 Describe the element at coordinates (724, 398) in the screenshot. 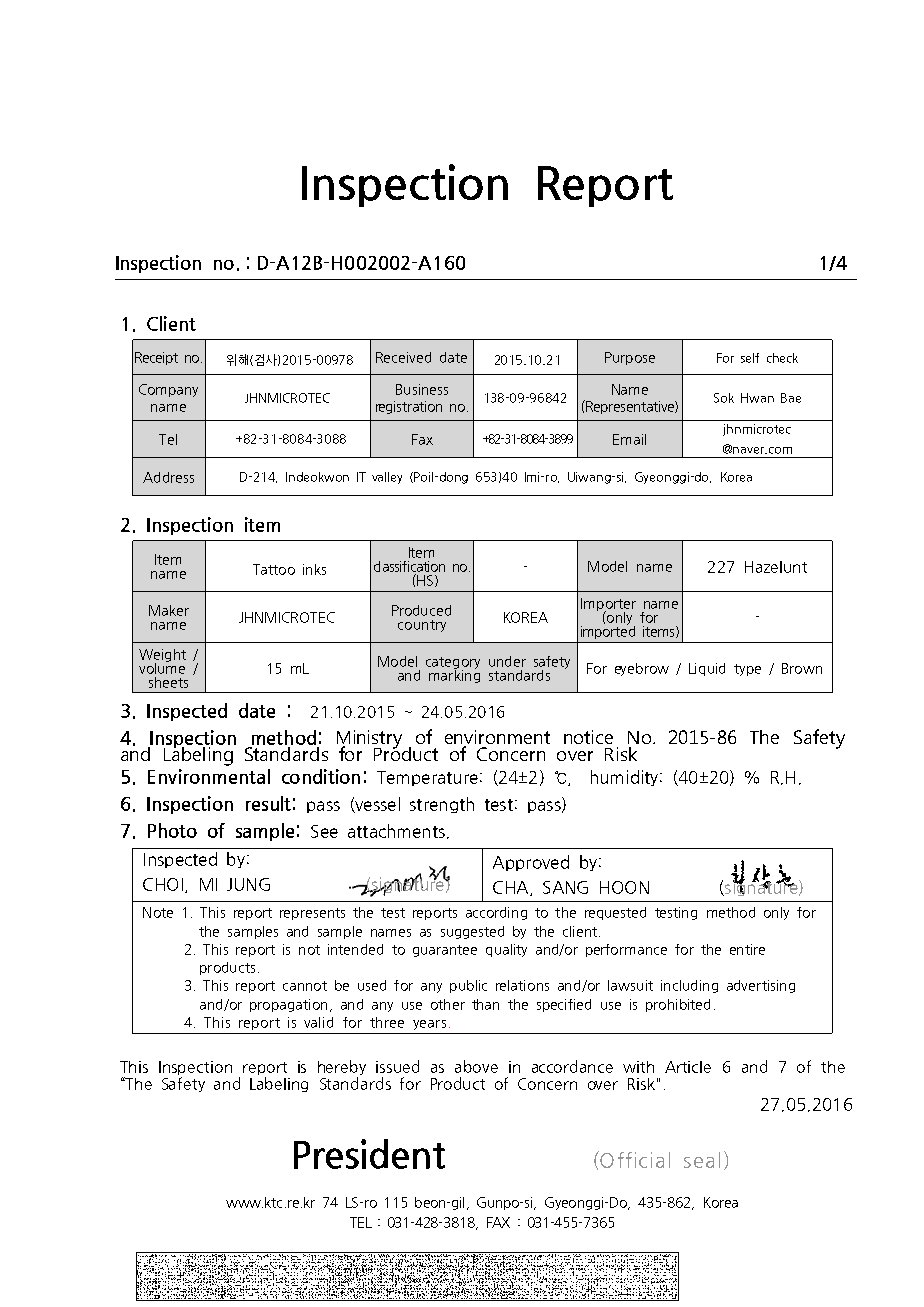

I see `Sok` at that location.
